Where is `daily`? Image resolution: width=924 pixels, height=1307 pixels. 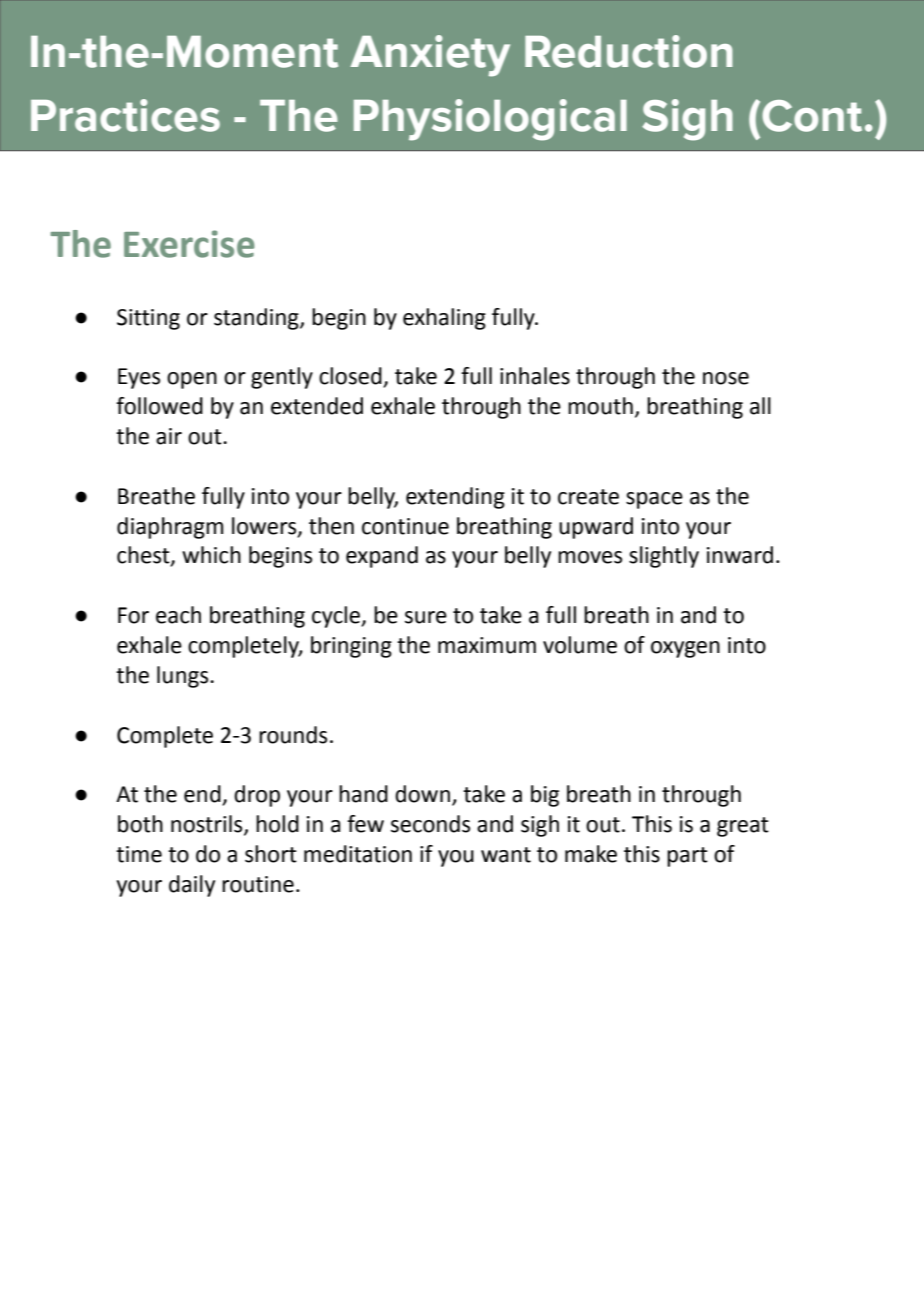 daily is located at coordinates (192, 886).
